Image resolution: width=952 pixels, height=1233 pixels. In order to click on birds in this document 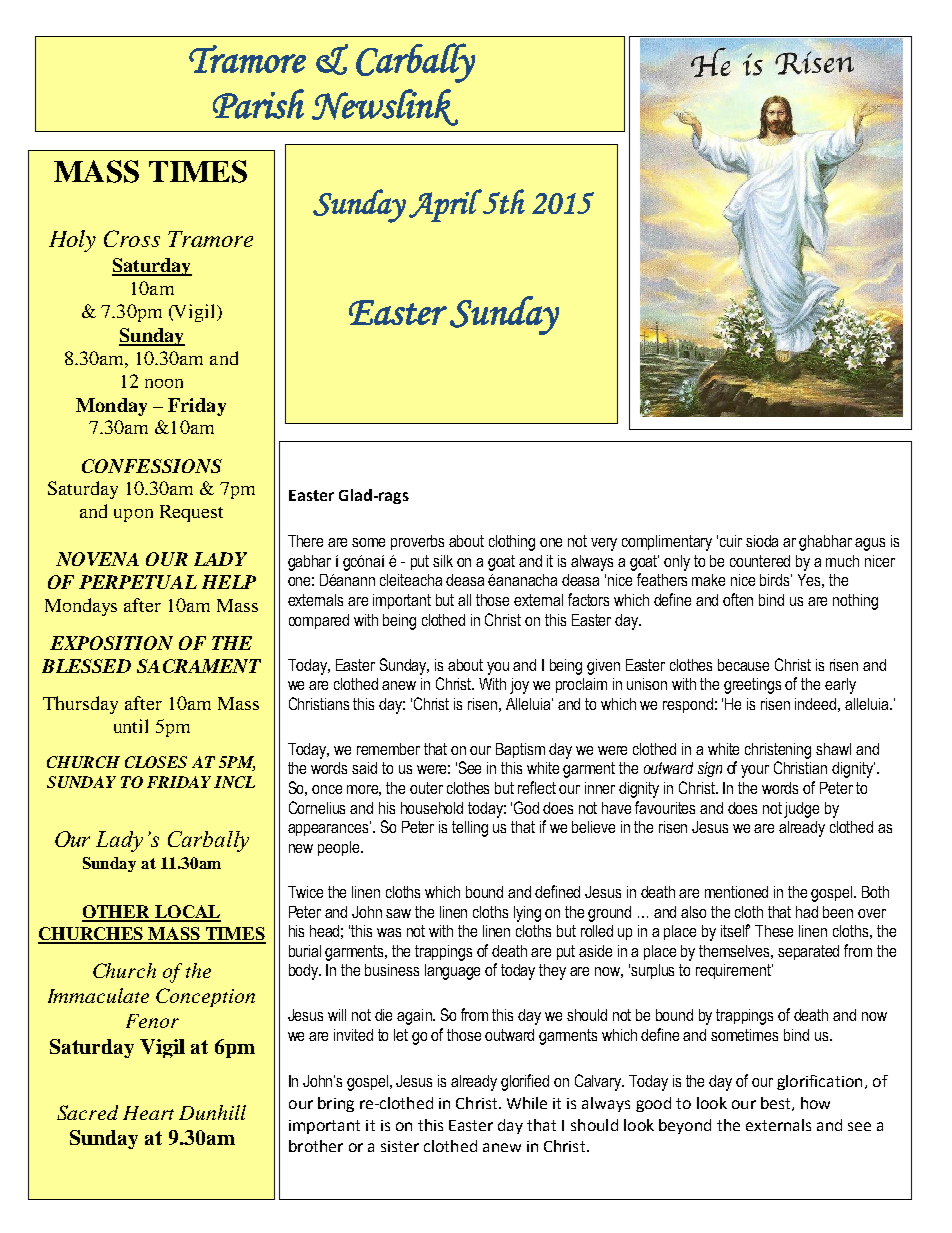, I will do `click(776, 580)`.
